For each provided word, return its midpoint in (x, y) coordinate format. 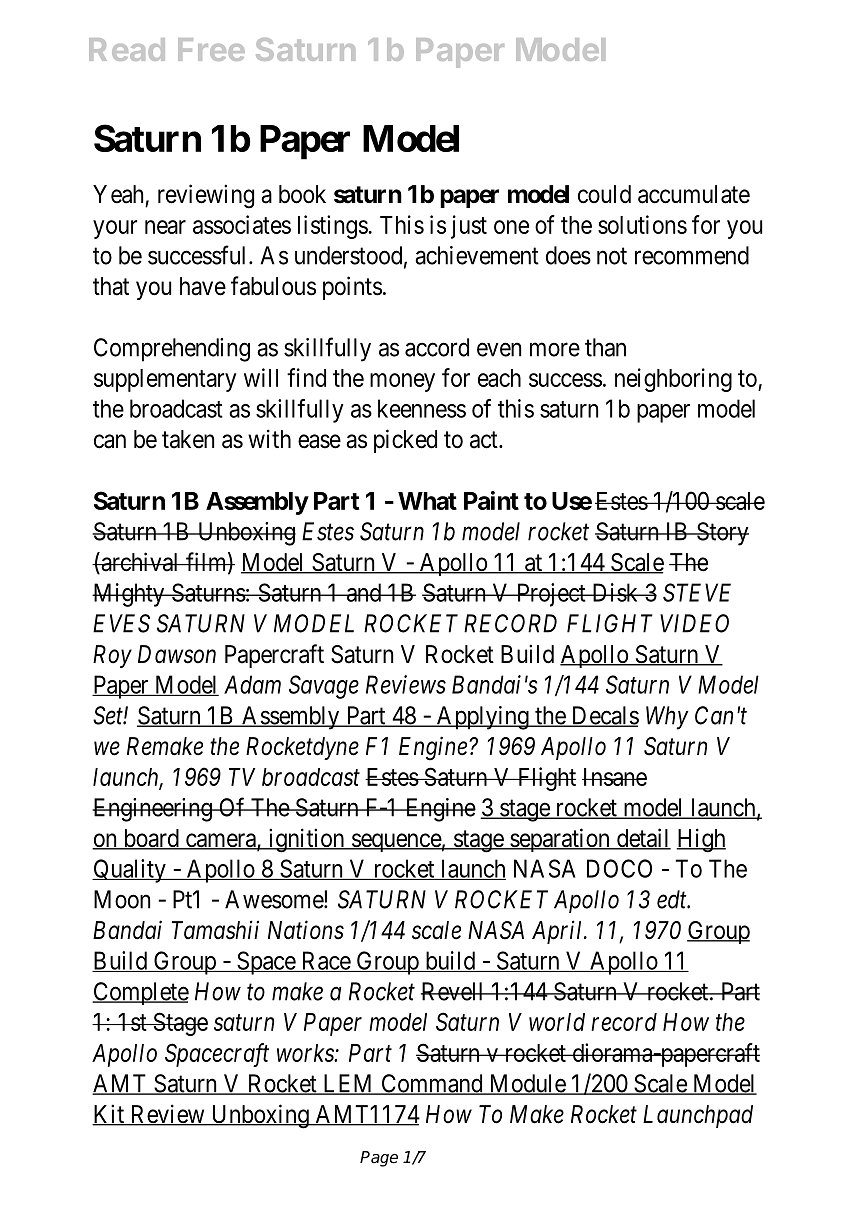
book (302, 194)
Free (211, 49)
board (151, 839)
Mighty (129, 595)
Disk (615, 592)
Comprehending (172, 350)
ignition (306, 840)
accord (437, 347)
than (605, 347)
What (427, 501)
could (604, 194)
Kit (109, 1115)
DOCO (619, 868)
